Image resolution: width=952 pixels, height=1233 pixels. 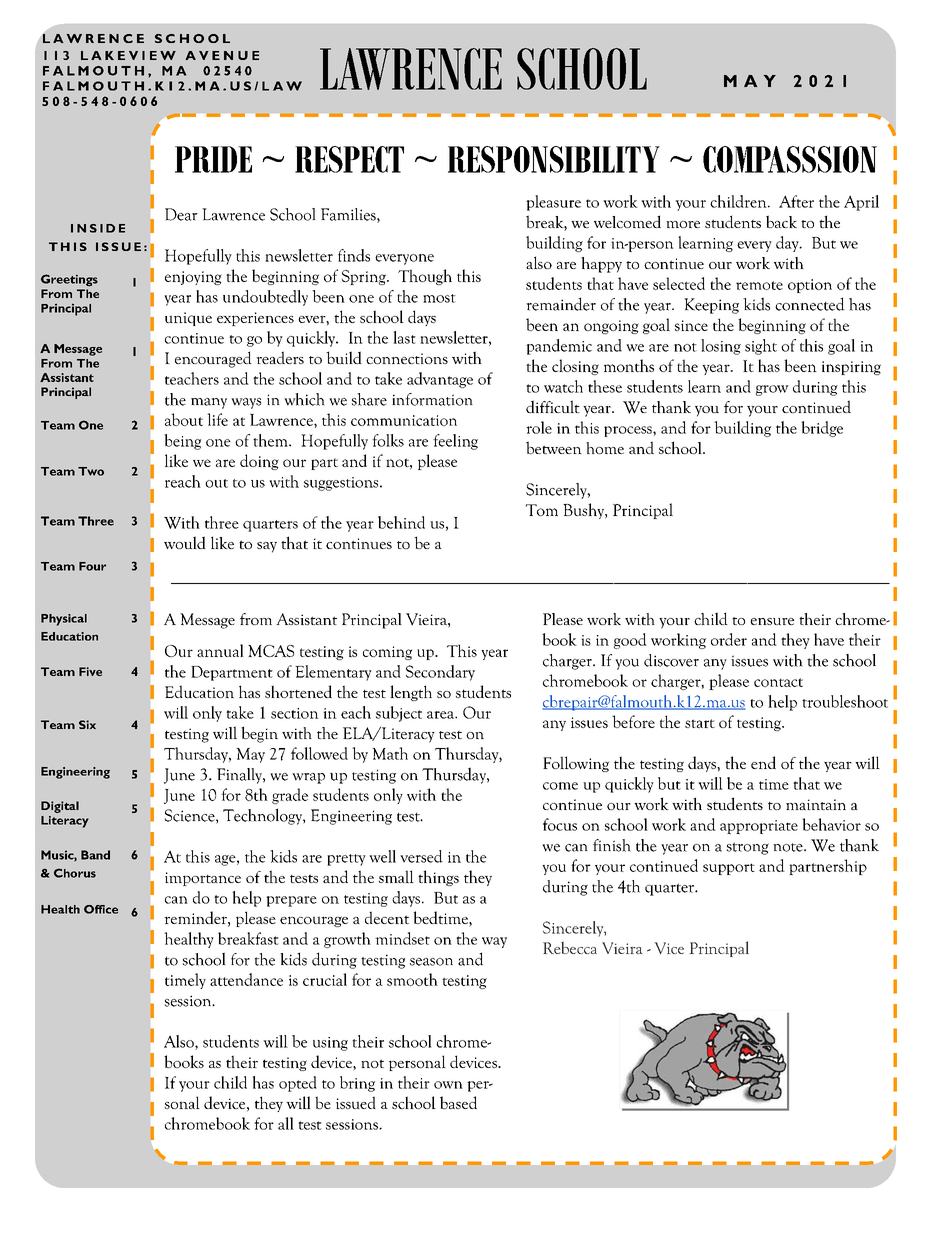 What do you see at coordinates (181, 214) in the screenshot?
I see `Dear` at bounding box center [181, 214].
